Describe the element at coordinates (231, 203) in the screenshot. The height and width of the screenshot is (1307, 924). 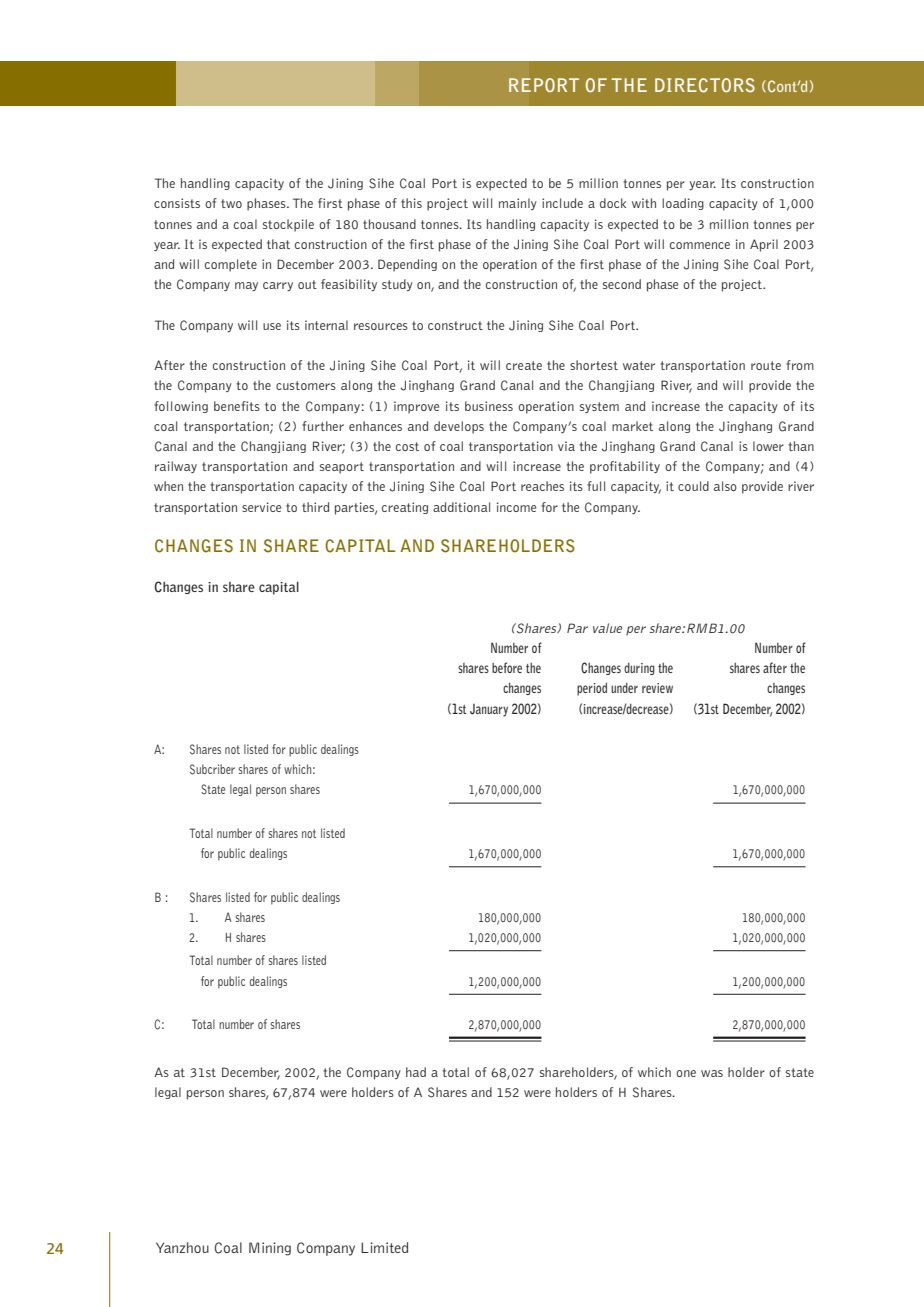
I see `two` at that location.
